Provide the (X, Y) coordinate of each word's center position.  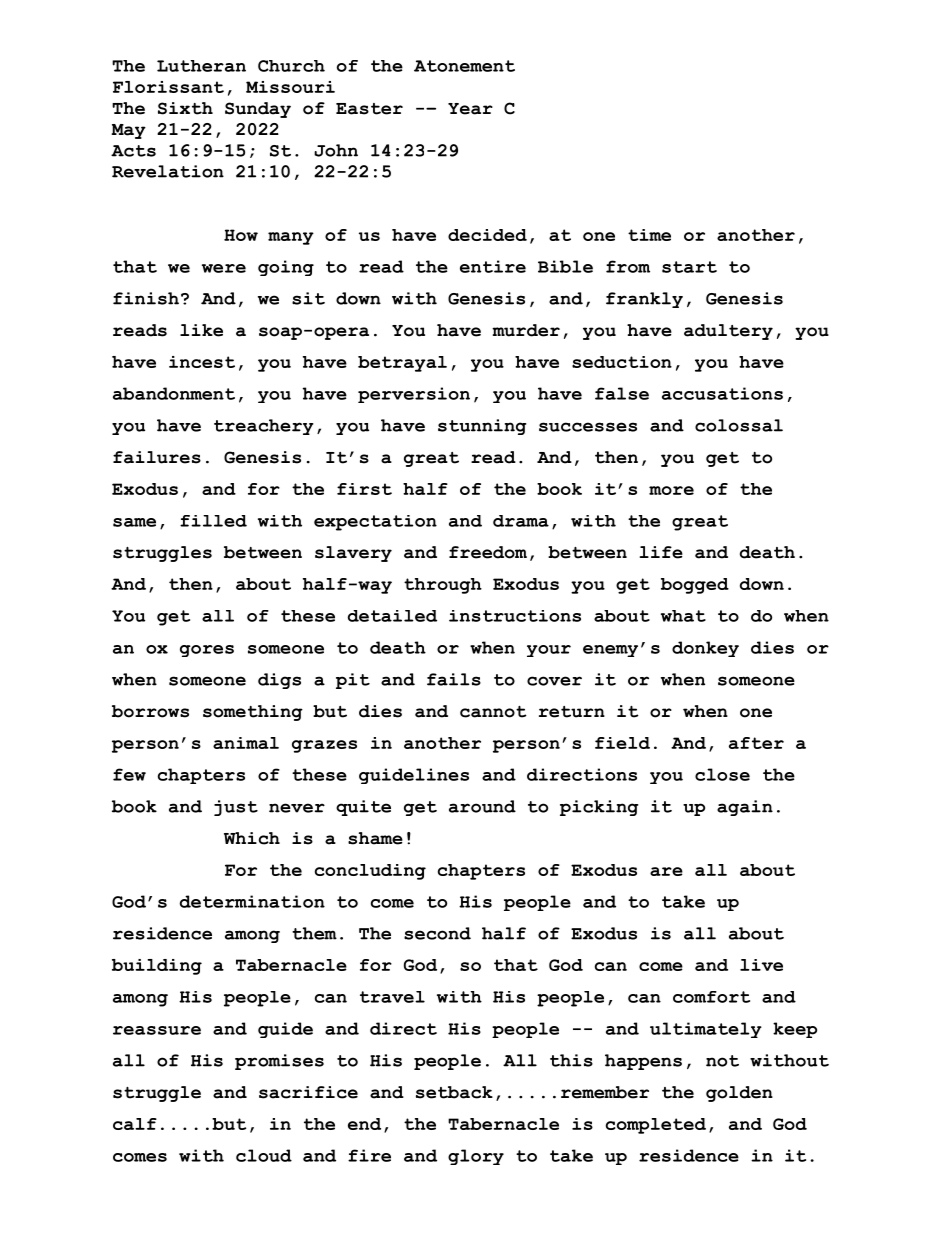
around (482, 806)
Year (470, 109)
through (443, 586)
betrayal (402, 364)
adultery (728, 332)
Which (252, 838)
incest (202, 362)
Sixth (185, 108)
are (666, 871)
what (683, 616)
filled (213, 521)
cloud (264, 1155)
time (649, 235)
